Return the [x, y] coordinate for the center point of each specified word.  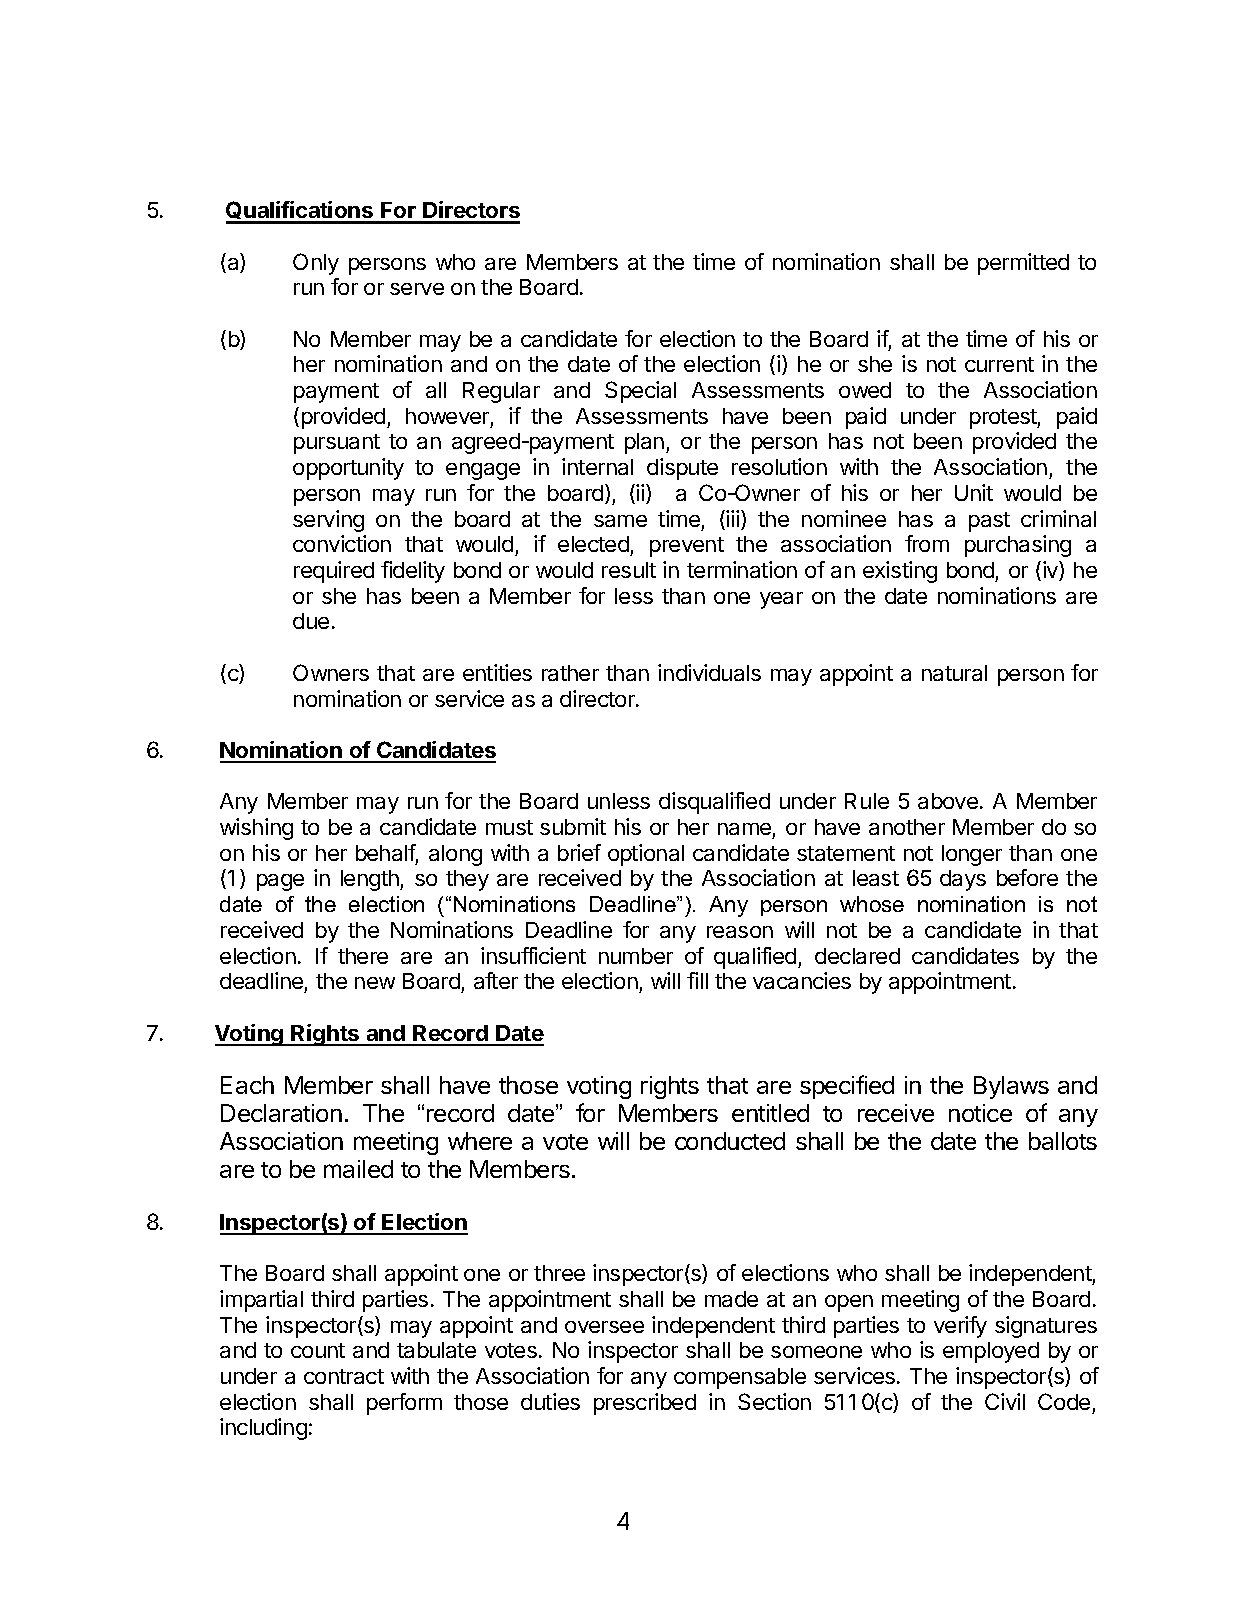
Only [316, 264]
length [371, 880]
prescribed [645, 1404]
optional [646, 855]
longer [972, 855]
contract [344, 1376]
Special [640, 392]
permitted [1023, 264]
